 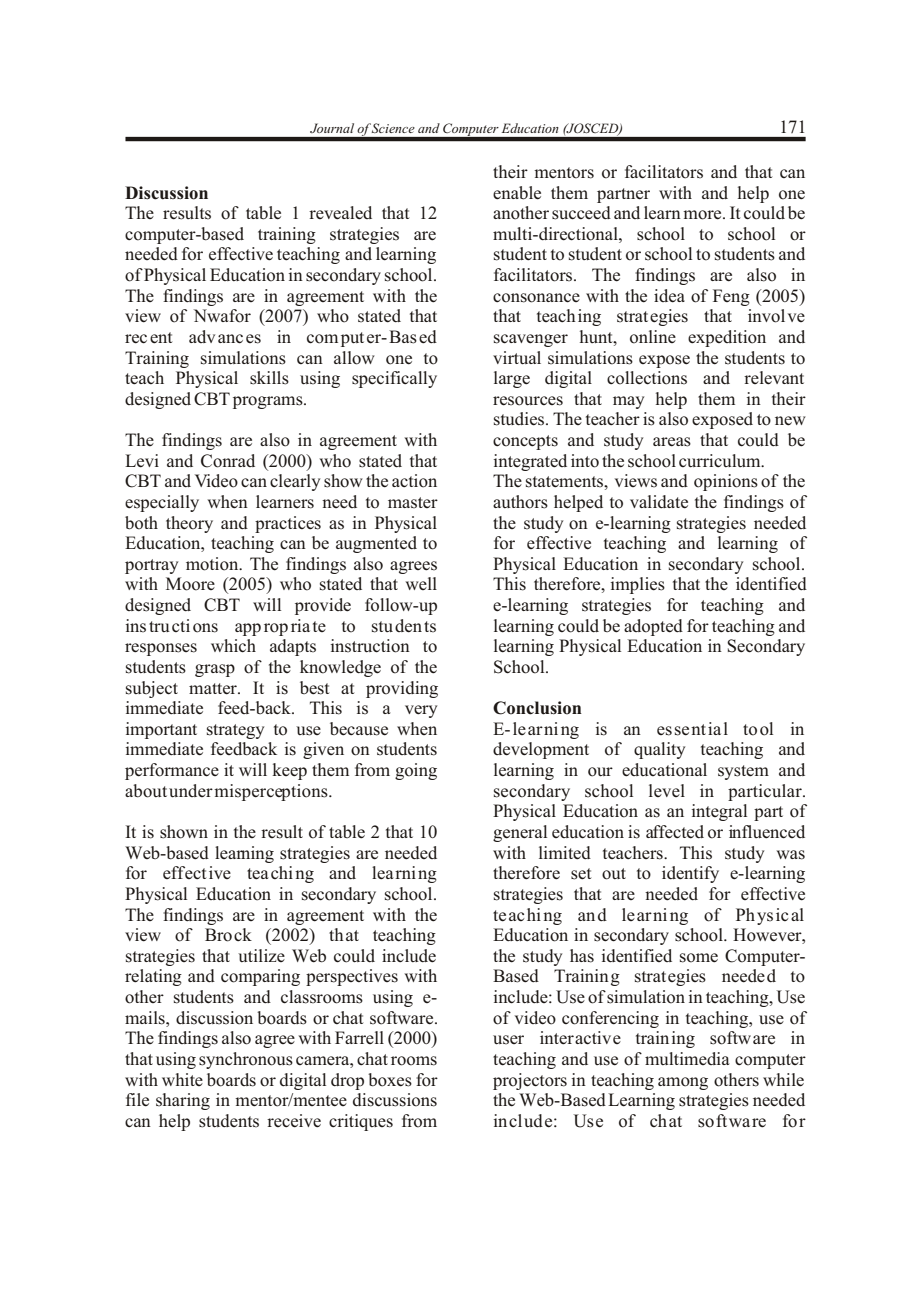 I want to click on sharing, so click(x=183, y=1101).
